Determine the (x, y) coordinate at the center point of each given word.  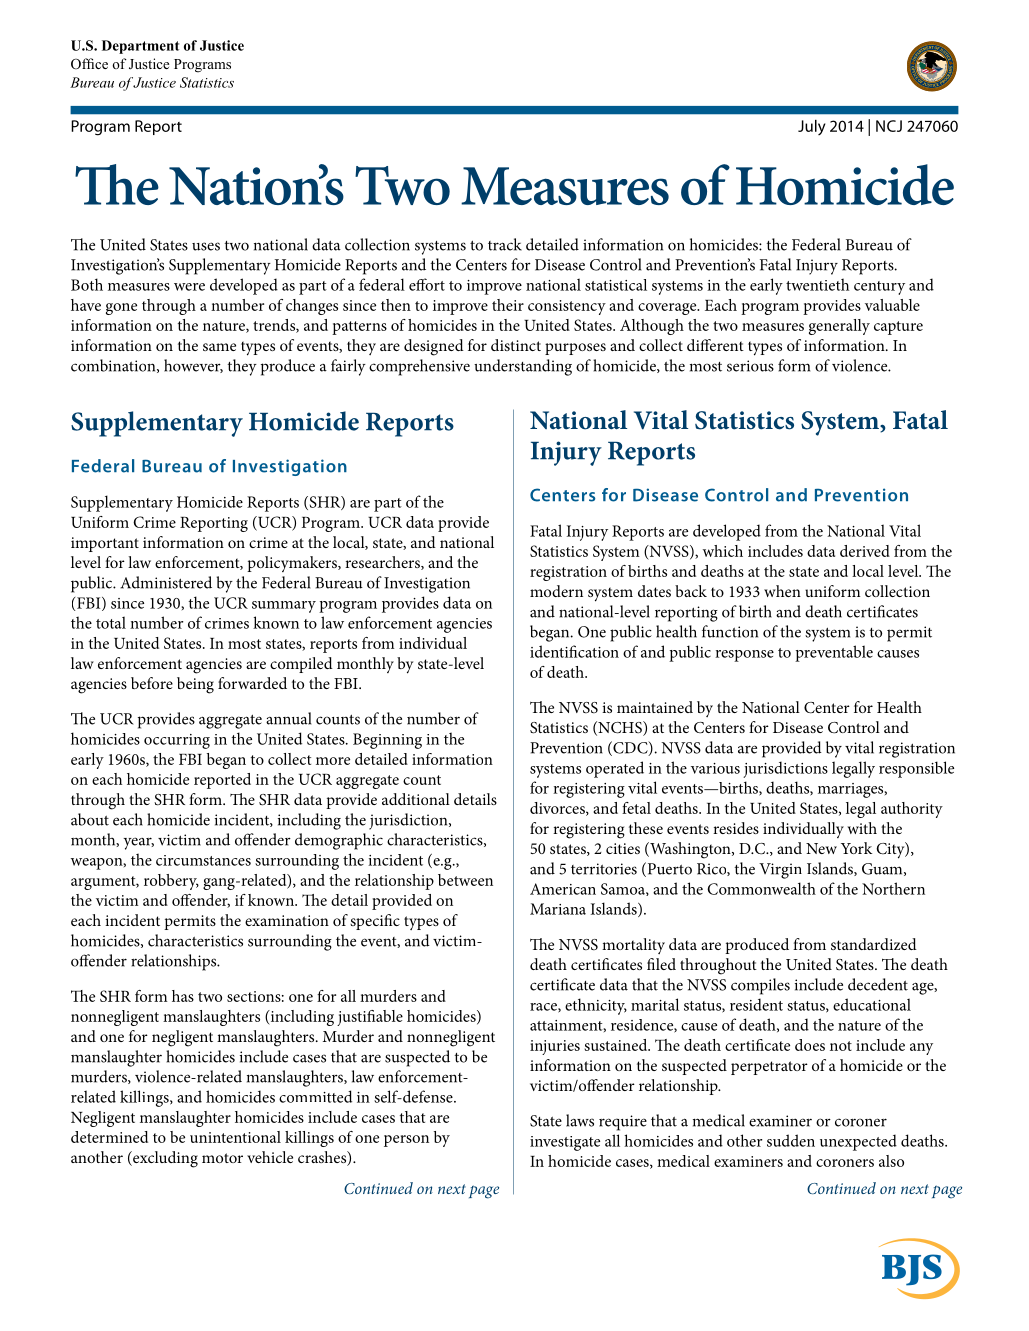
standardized (874, 944)
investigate (565, 1143)
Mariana (558, 909)
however (193, 366)
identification (574, 651)
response (744, 656)
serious (750, 366)
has (183, 996)
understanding (523, 367)
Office (89, 64)
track (505, 244)
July (812, 127)
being (195, 685)
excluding (164, 1159)
